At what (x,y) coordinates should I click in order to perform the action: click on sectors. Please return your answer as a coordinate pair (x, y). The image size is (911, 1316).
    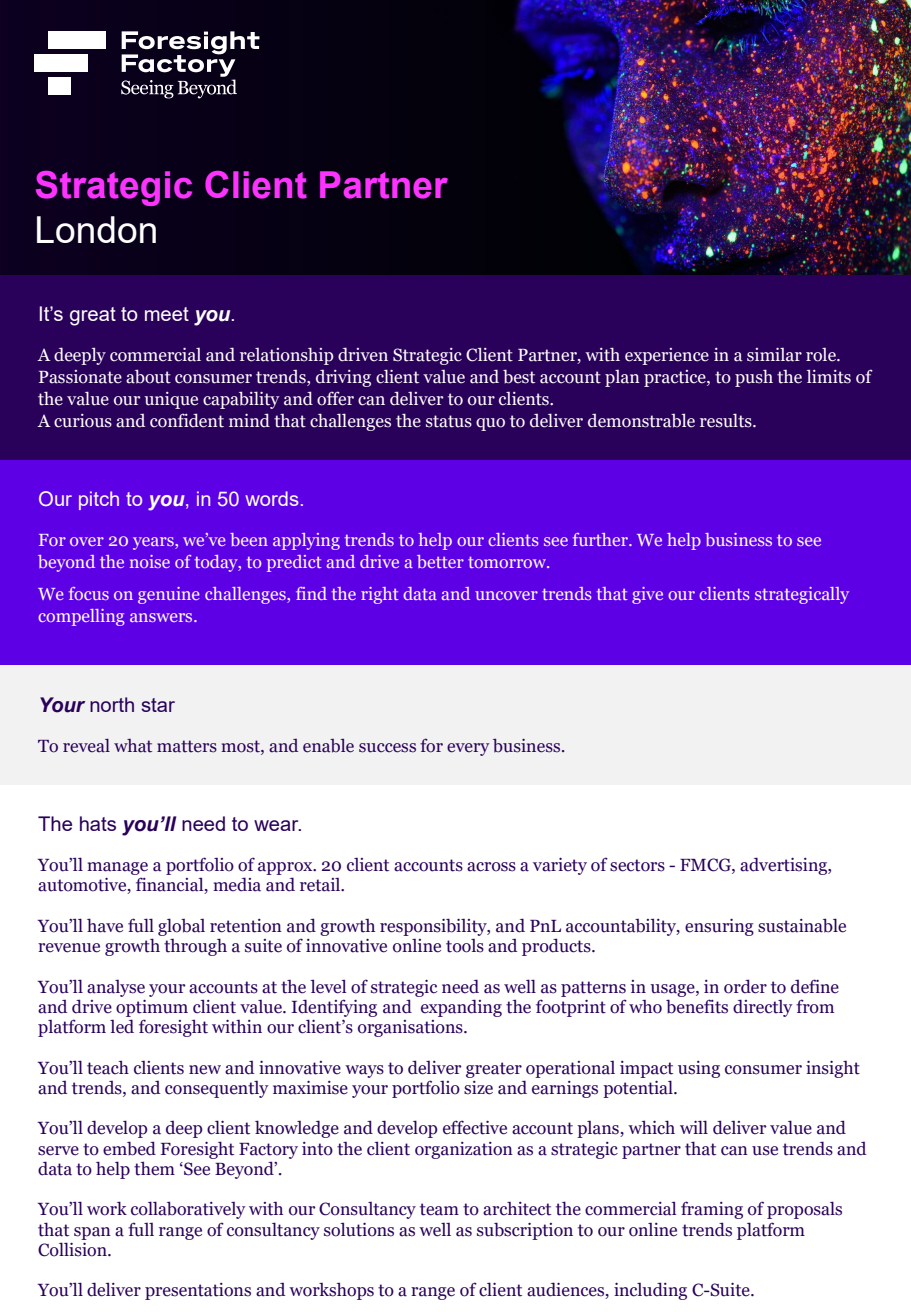
    Looking at the image, I should click on (637, 865).
